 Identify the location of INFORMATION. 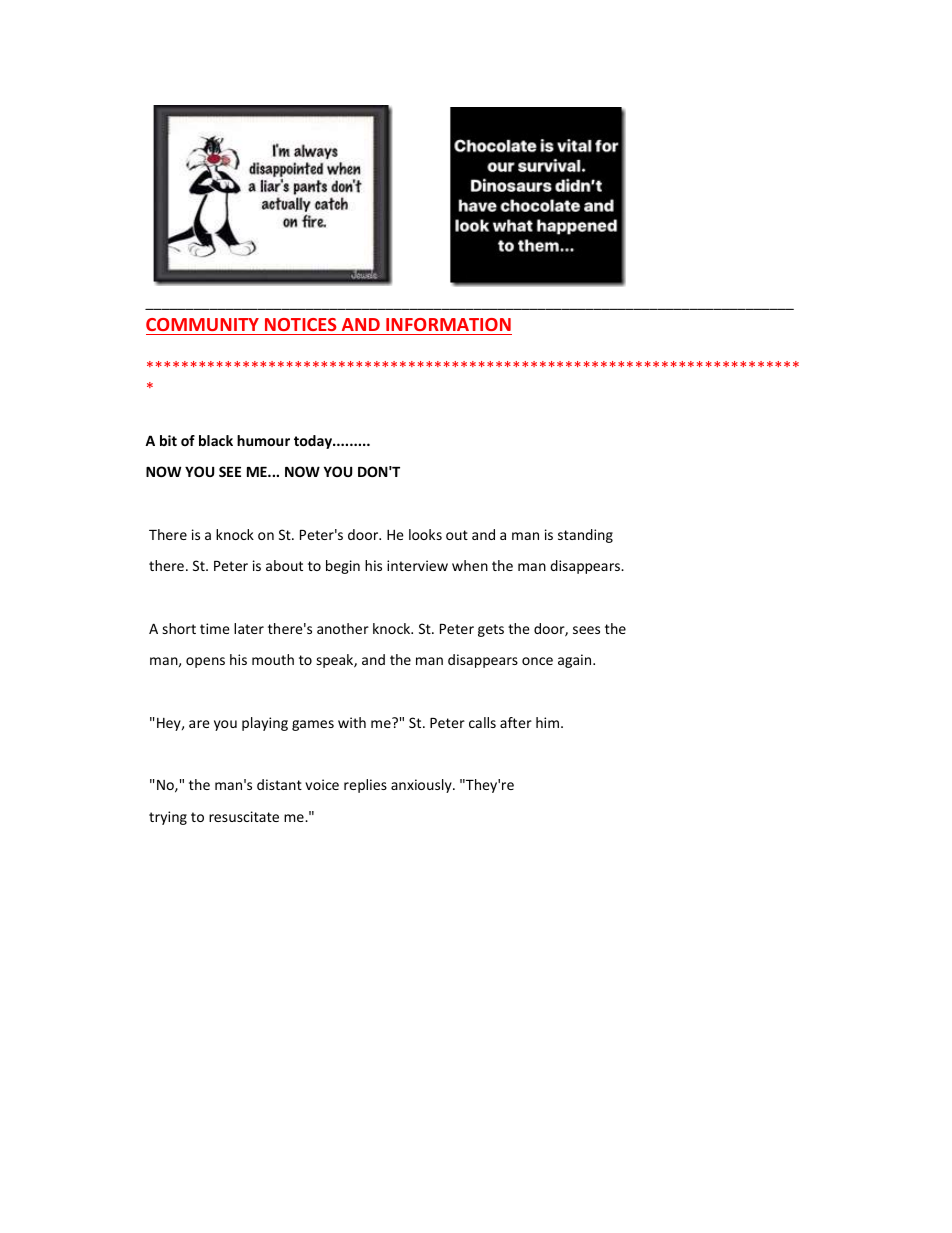
(448, 324).
